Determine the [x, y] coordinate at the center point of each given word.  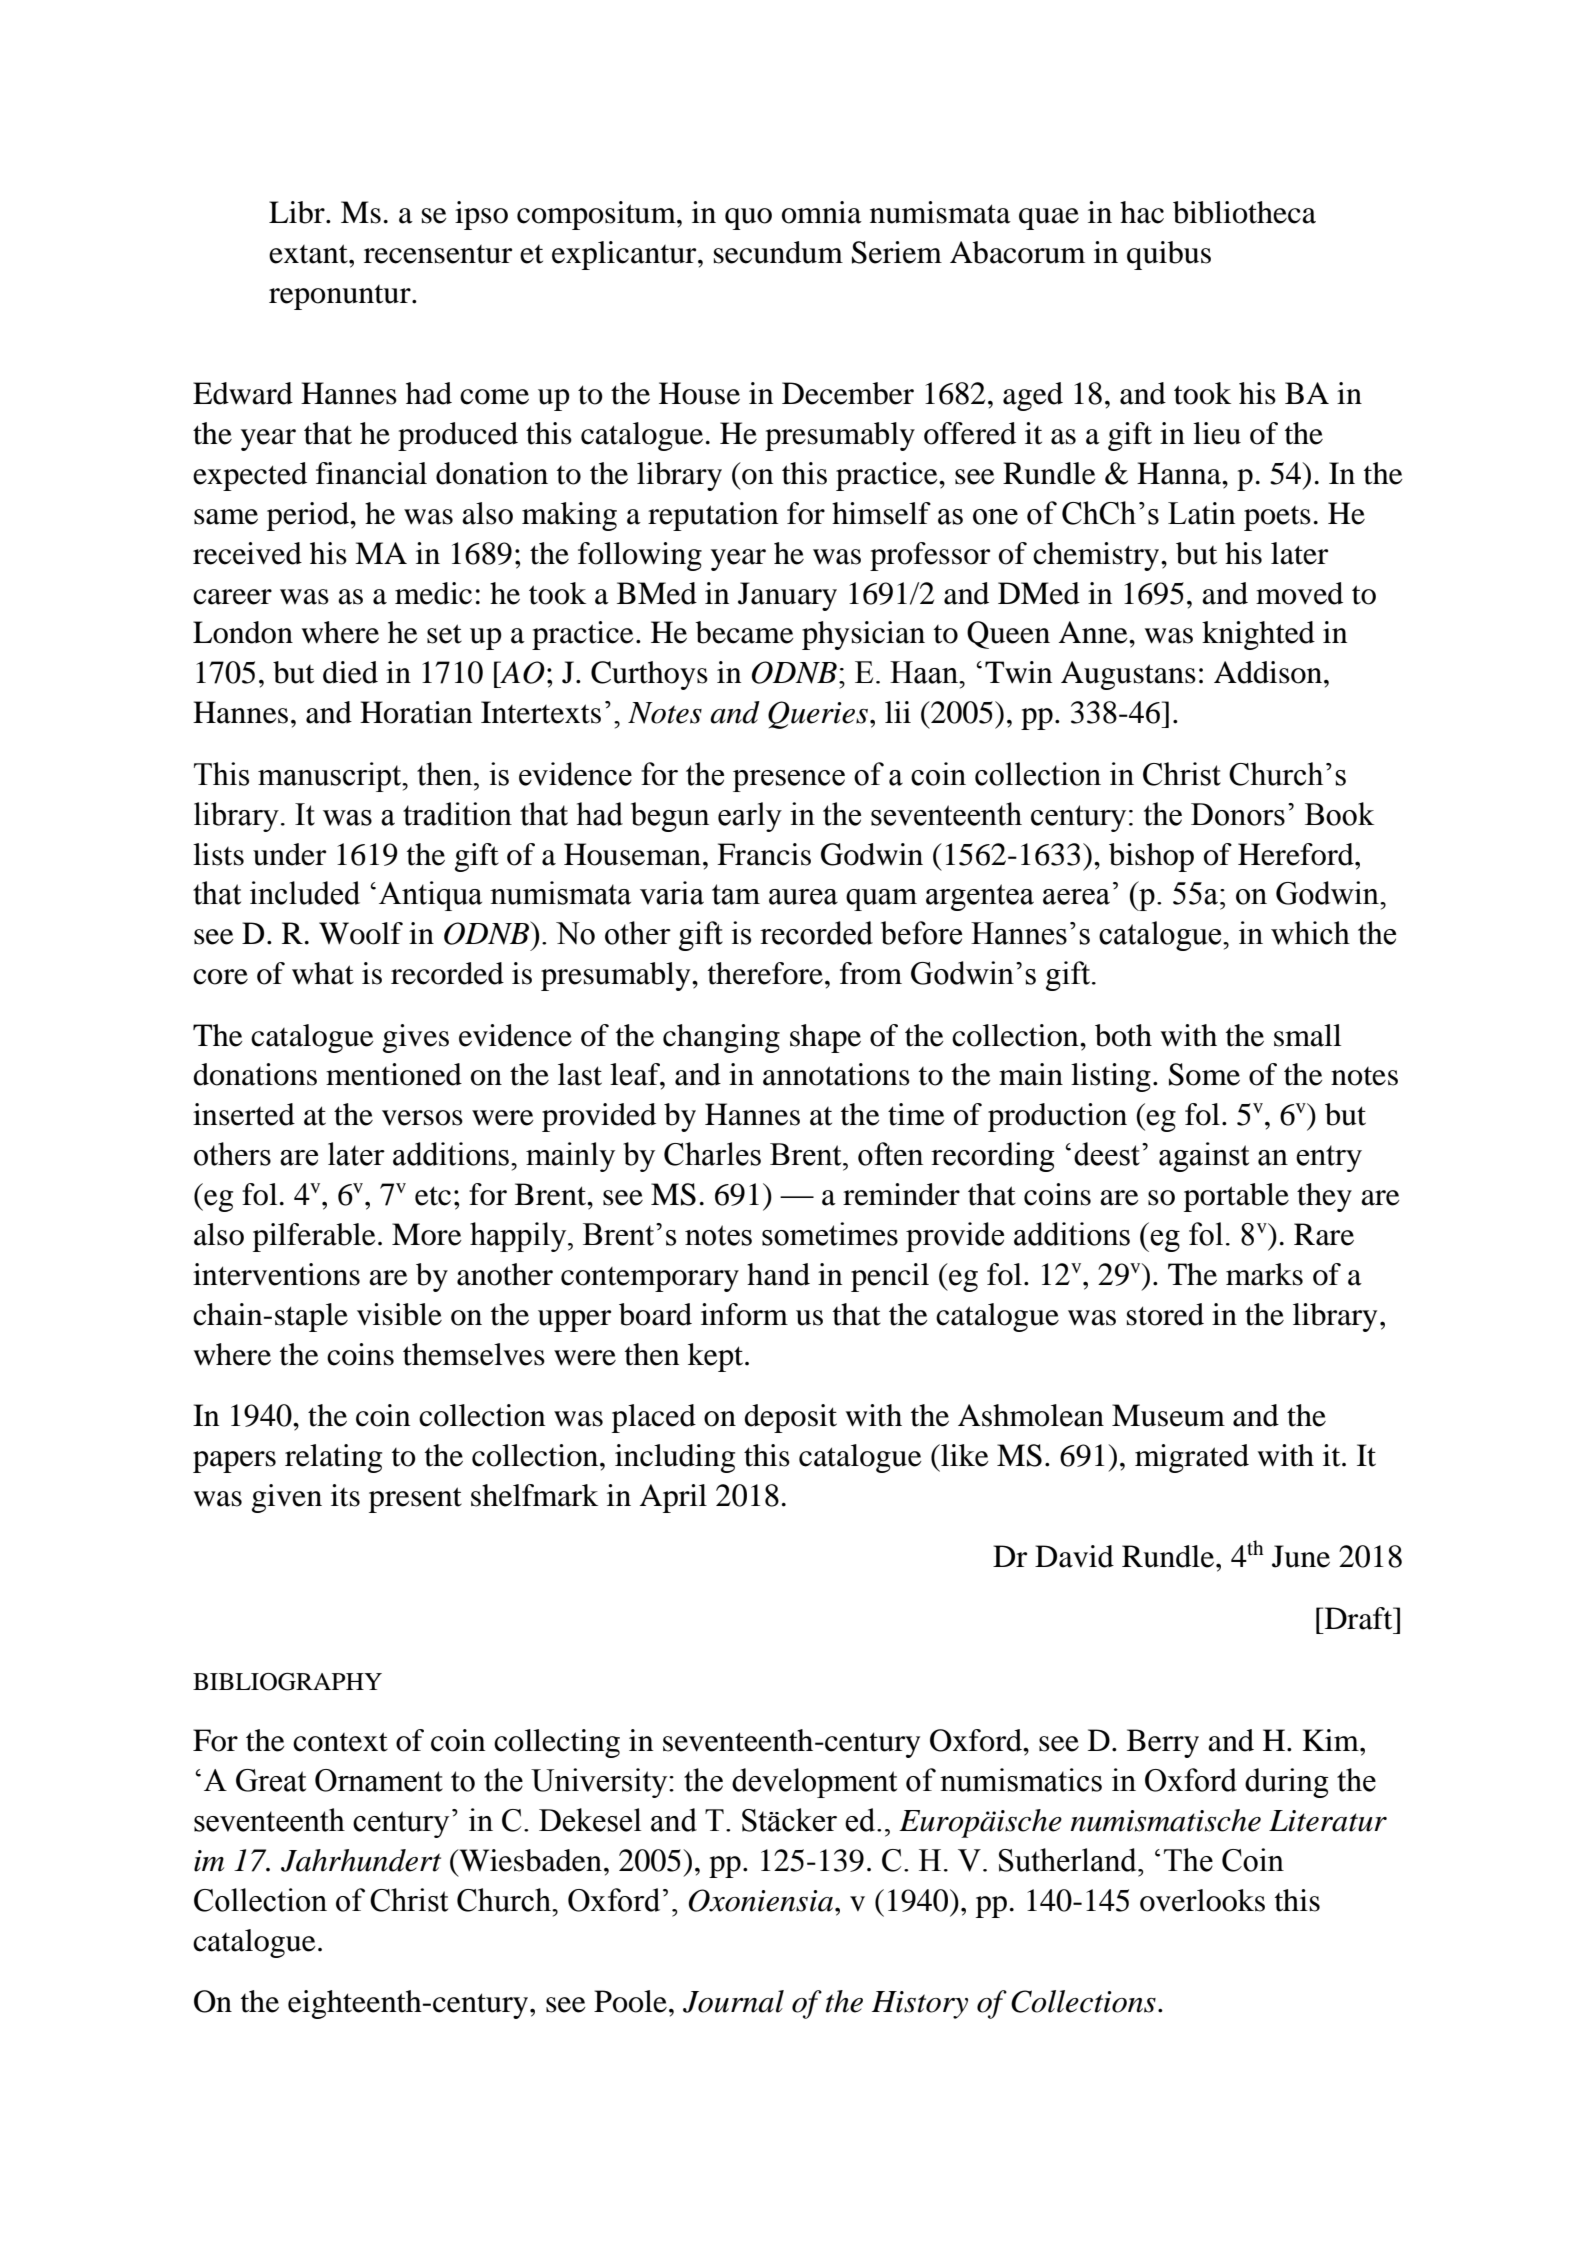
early [750, 817]
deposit [790, 1418]
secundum [778, 252]
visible [399, 1314]
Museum [1168, 1415]
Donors [1238, 814]
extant [309, 254]
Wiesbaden [529, 1860]
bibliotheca [1244, 212]
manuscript [331, 777]
